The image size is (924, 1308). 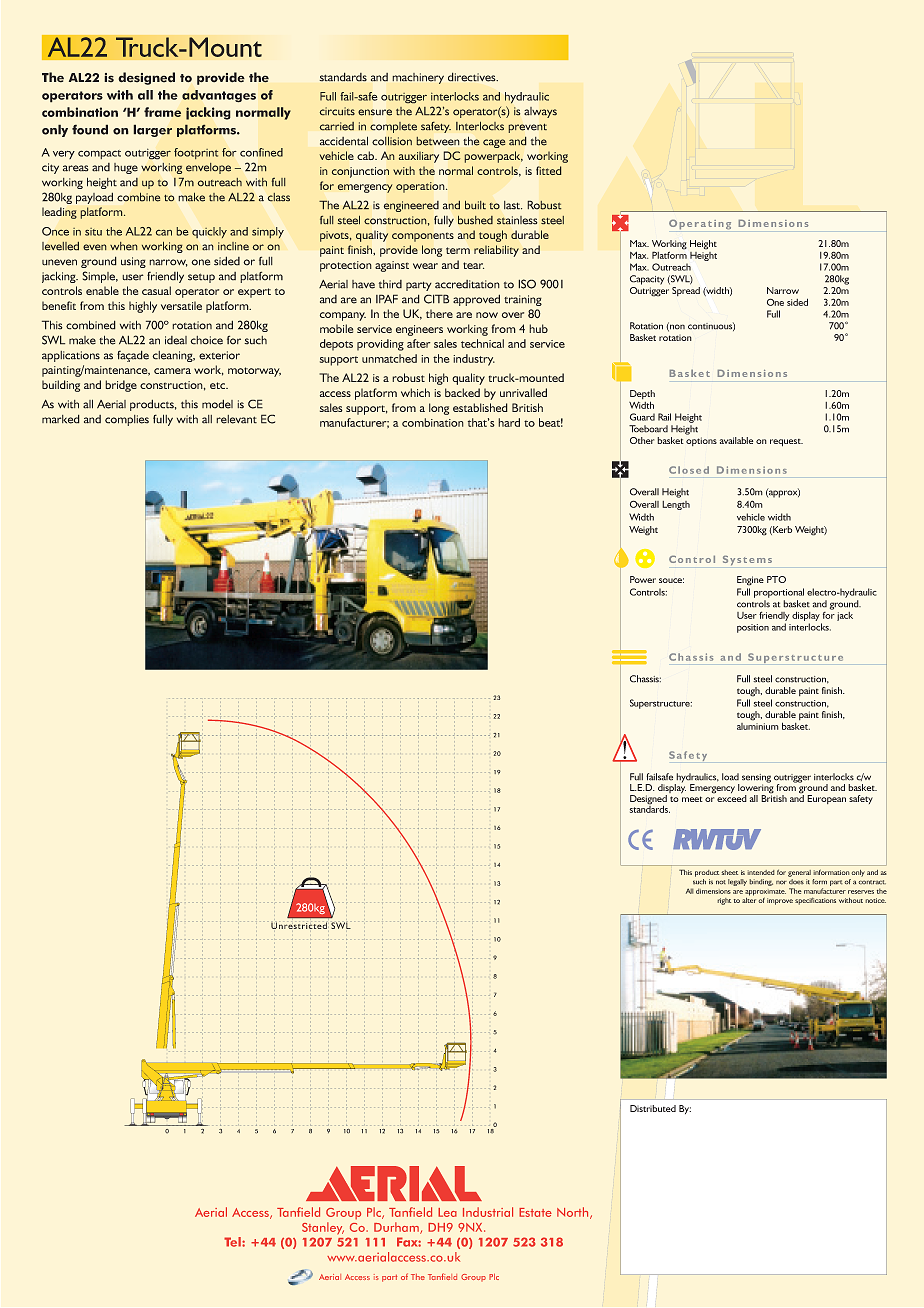 What do you see at coordinates (753, 628) in the image?
I see `position` at bounding box center [753, 628].
